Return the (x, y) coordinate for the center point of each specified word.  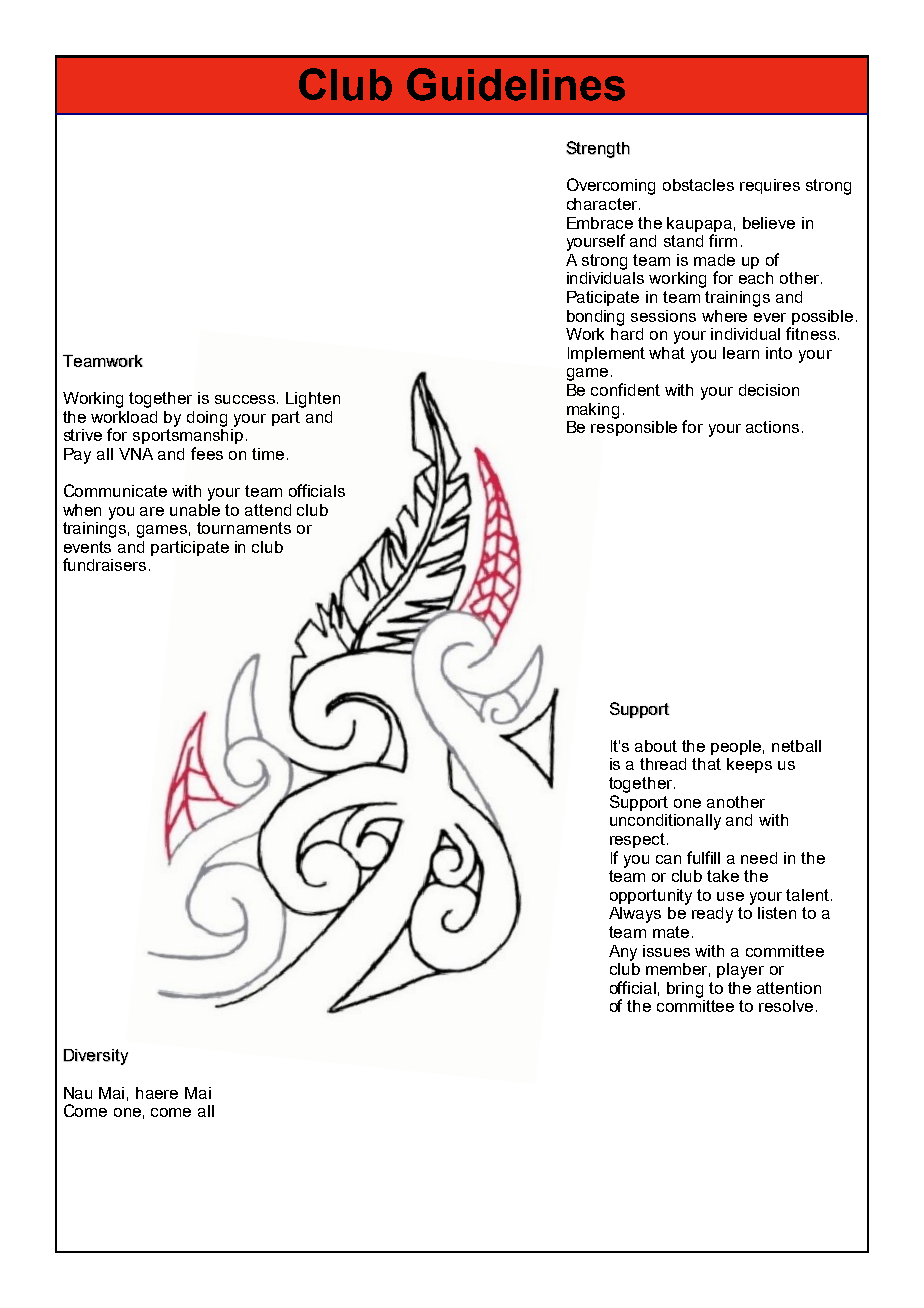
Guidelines (516, 84)
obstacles (698, 185)
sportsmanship (188, 435)
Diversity (96, 1057)
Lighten (313, 400)
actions (772, 427)
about (656, 746)
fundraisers (104, 564)
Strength (598, 149)
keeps (749, 765)
